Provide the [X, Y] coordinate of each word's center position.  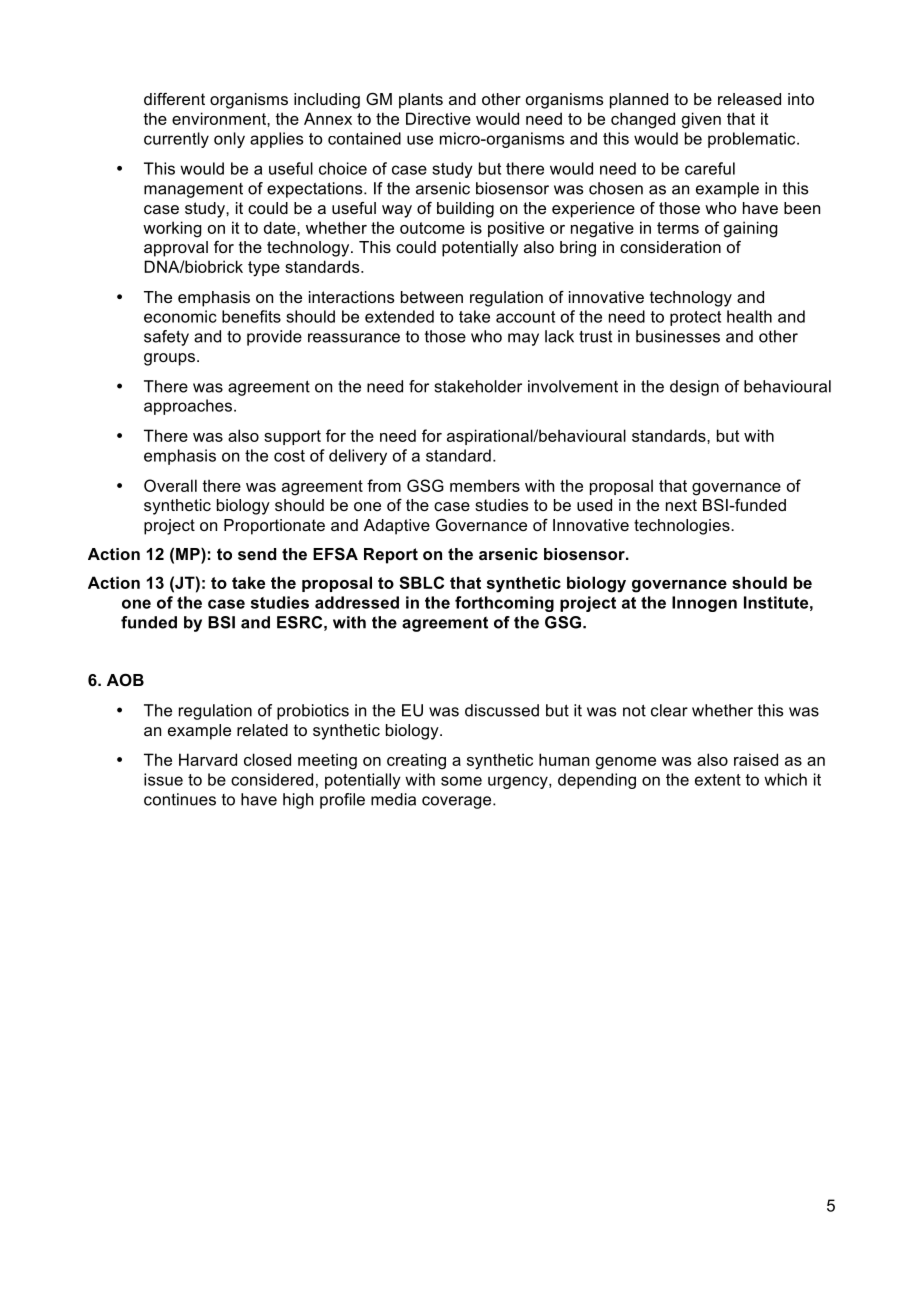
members [485, 485]
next [681, 505]
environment [220, 118]
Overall [170, 485]
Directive [438, 118]
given [701, 120]
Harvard [208, 759]
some [461, 781]
